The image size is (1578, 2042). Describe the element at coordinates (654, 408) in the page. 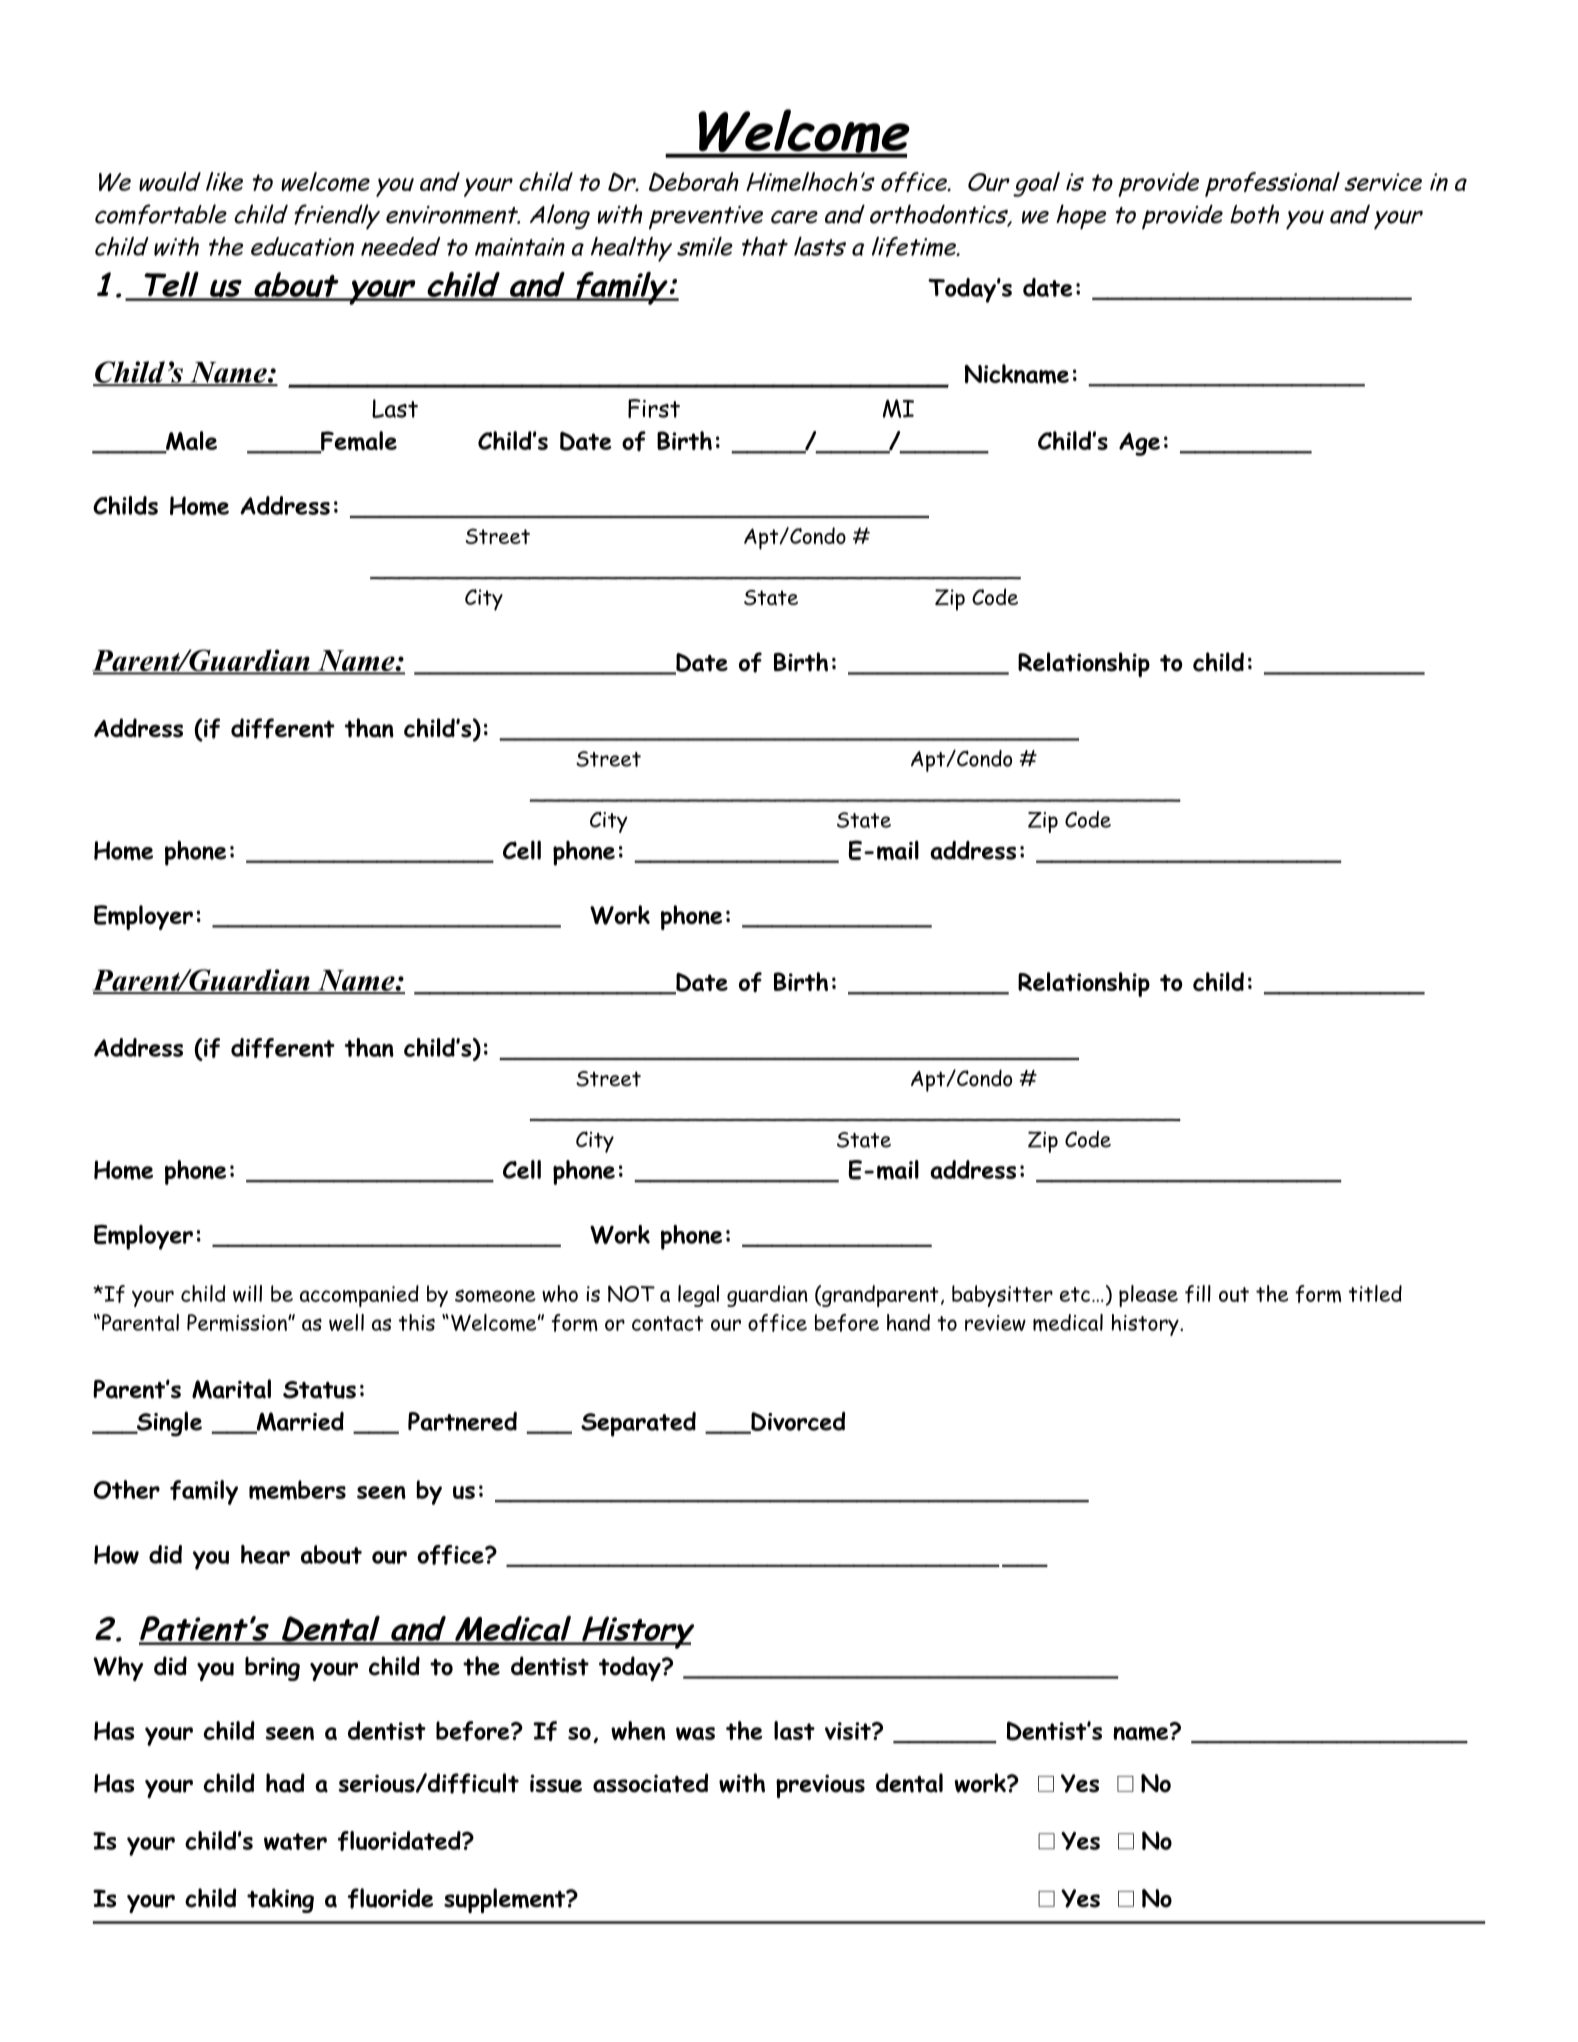

I see `First` at that location.
